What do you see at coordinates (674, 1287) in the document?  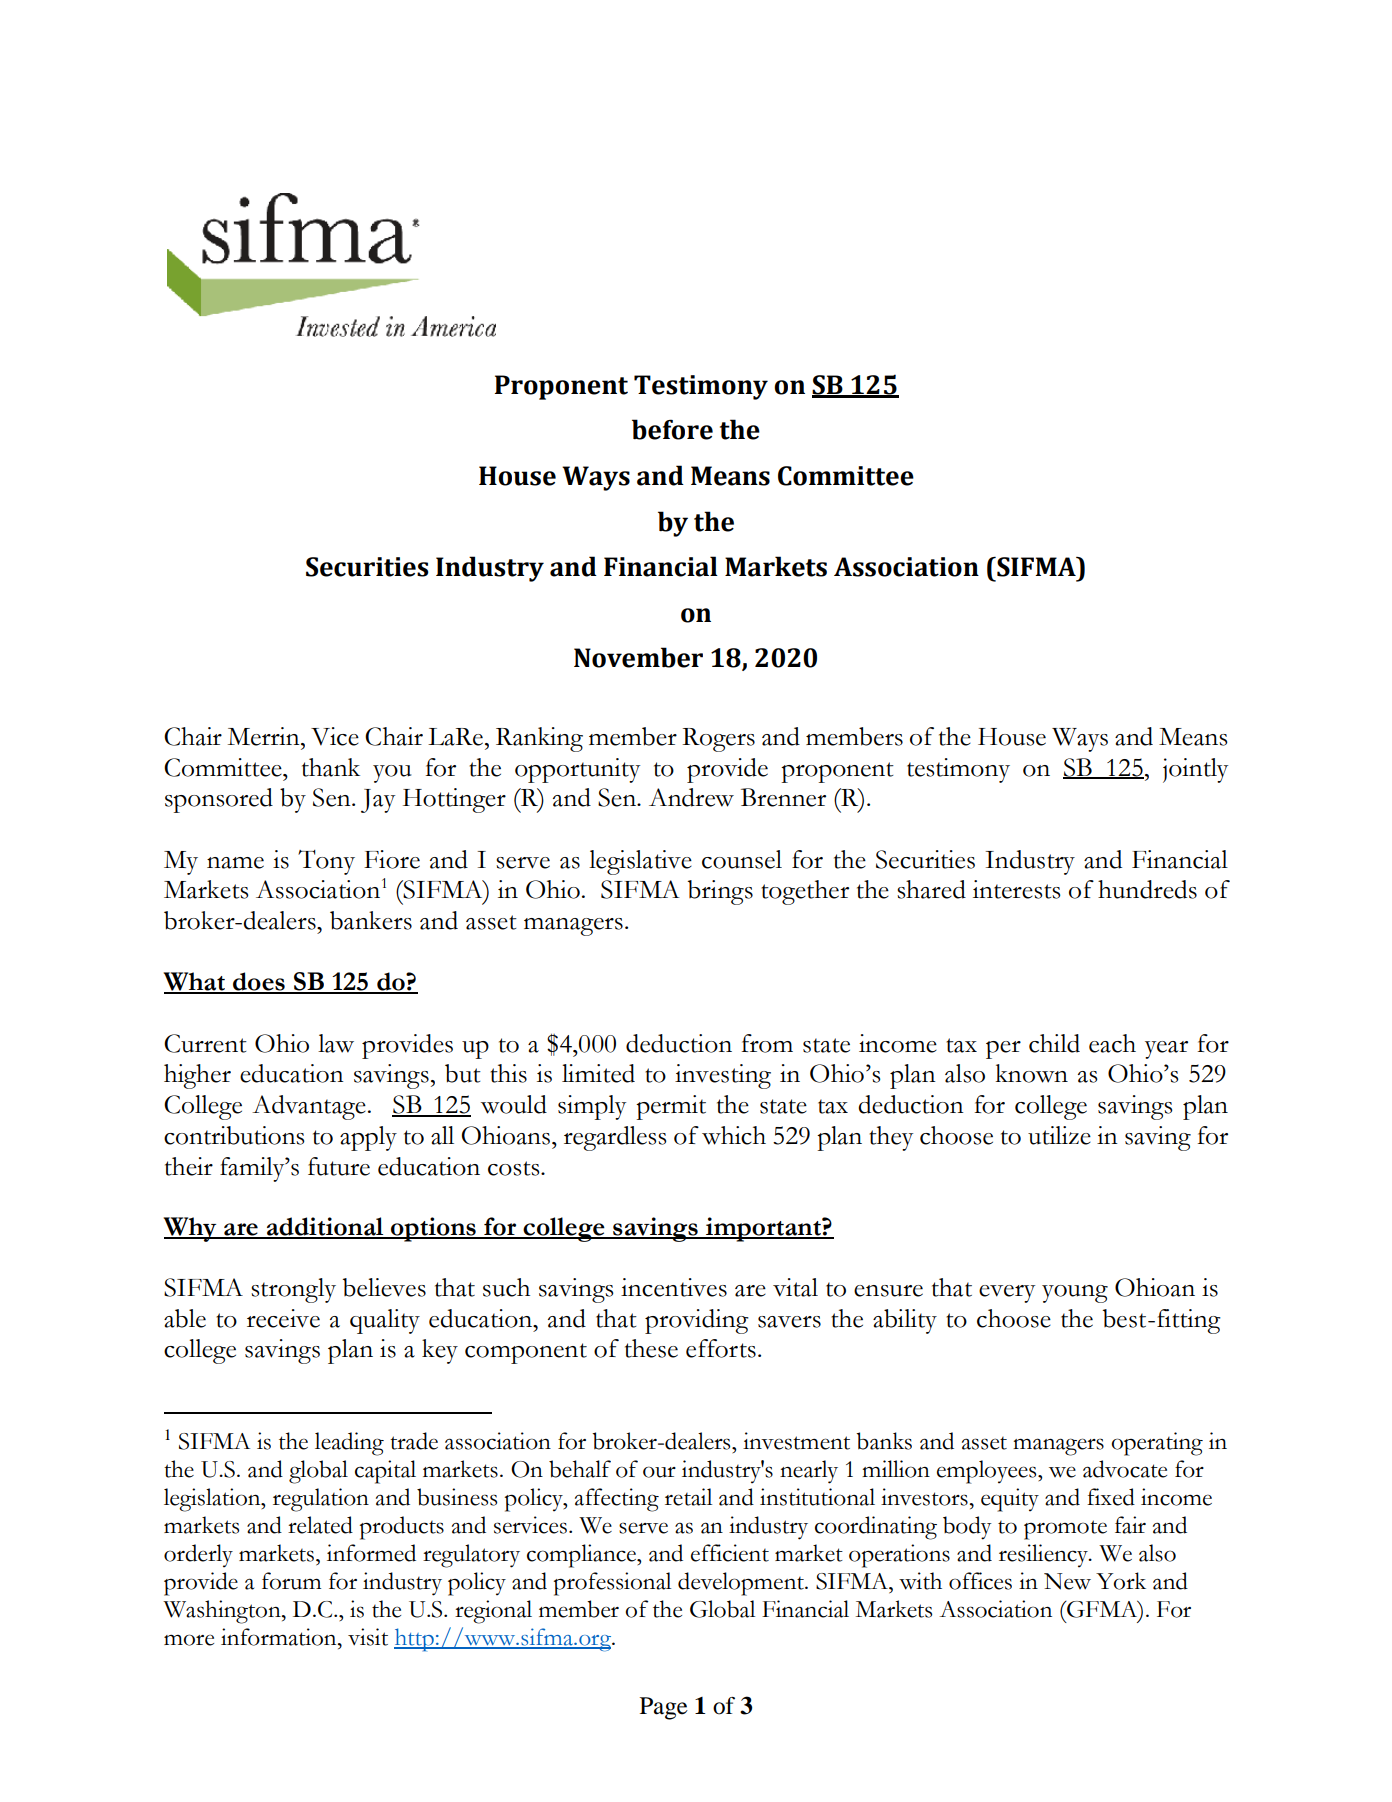 I see `incentives` at bounding box center [674, 1287].
